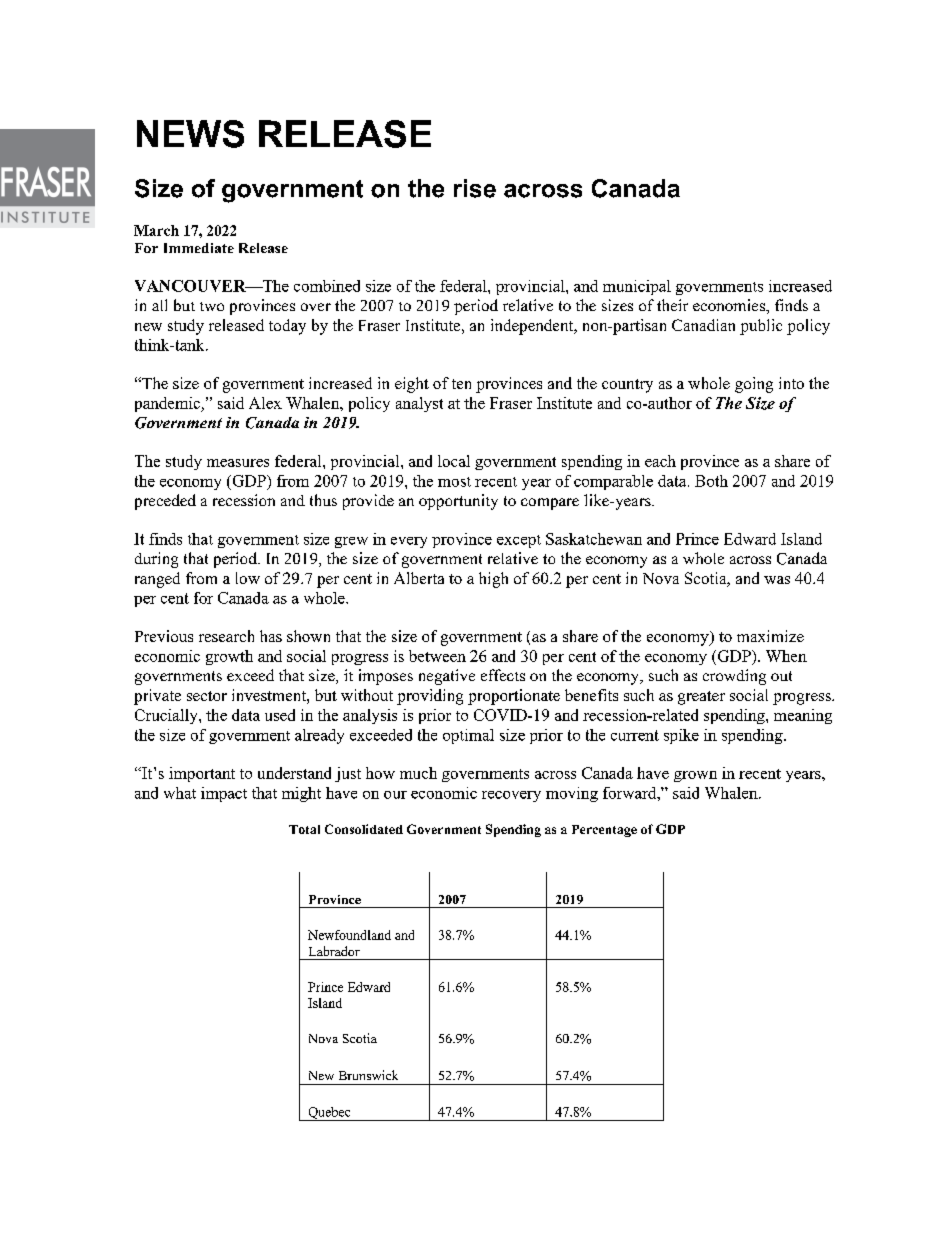 The height and width of the page is (1233, 952). Describe the element at coordinates (368, 1075) in the page. I see `Brunswick` at that location.
